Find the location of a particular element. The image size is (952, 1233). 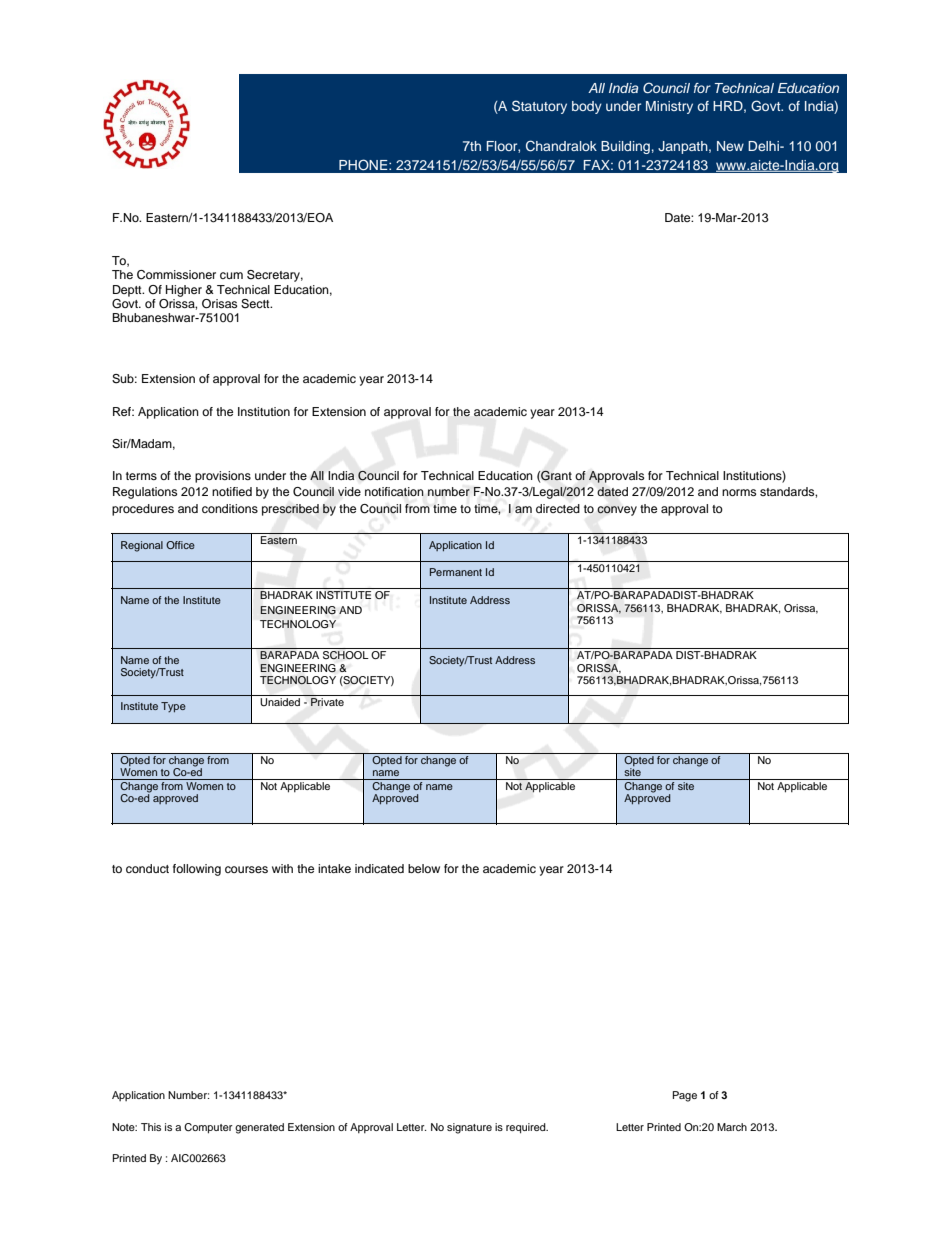

cum is located at coordinates (231, 275).
